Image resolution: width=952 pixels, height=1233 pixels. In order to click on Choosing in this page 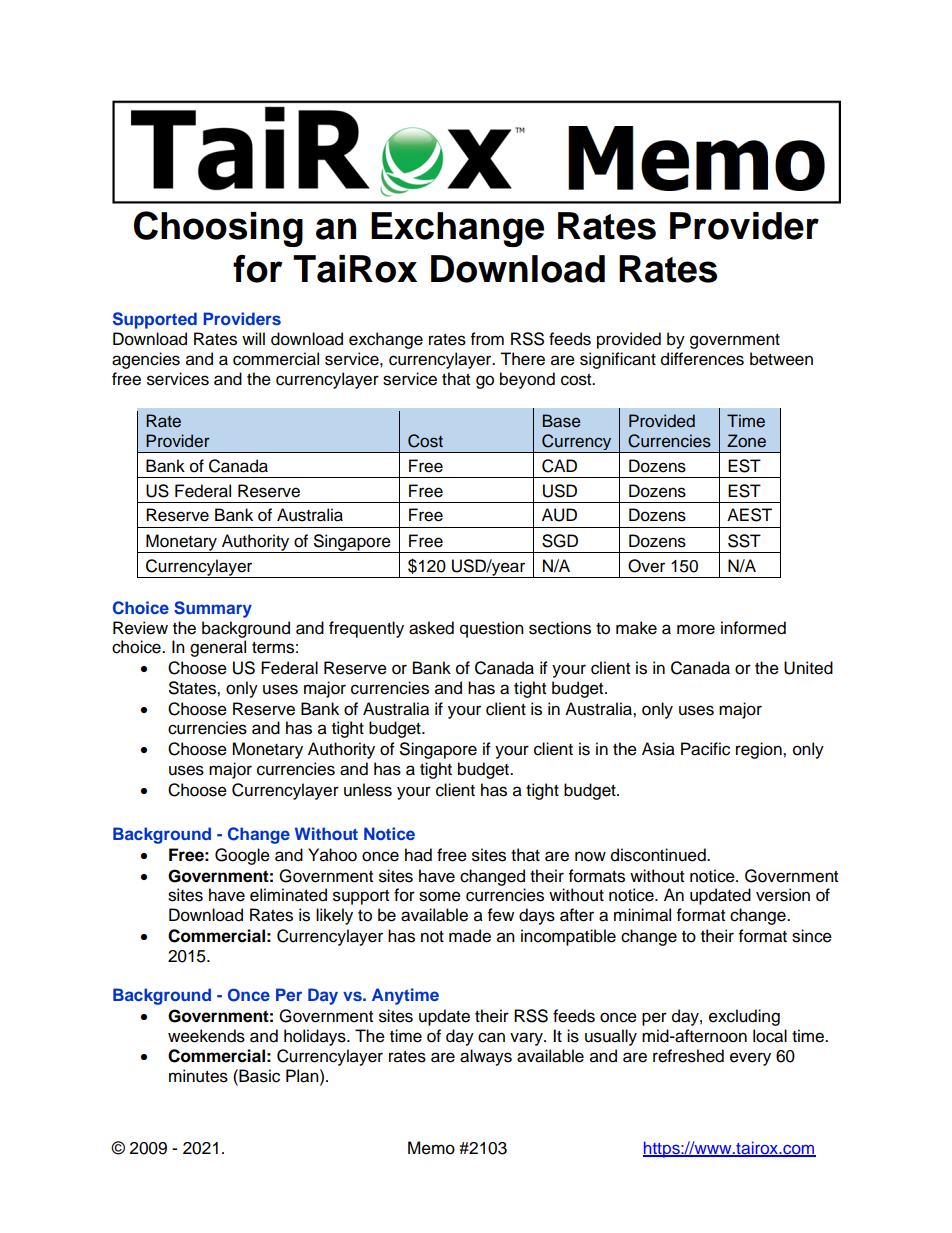, I will do `click(218, 229)`.
